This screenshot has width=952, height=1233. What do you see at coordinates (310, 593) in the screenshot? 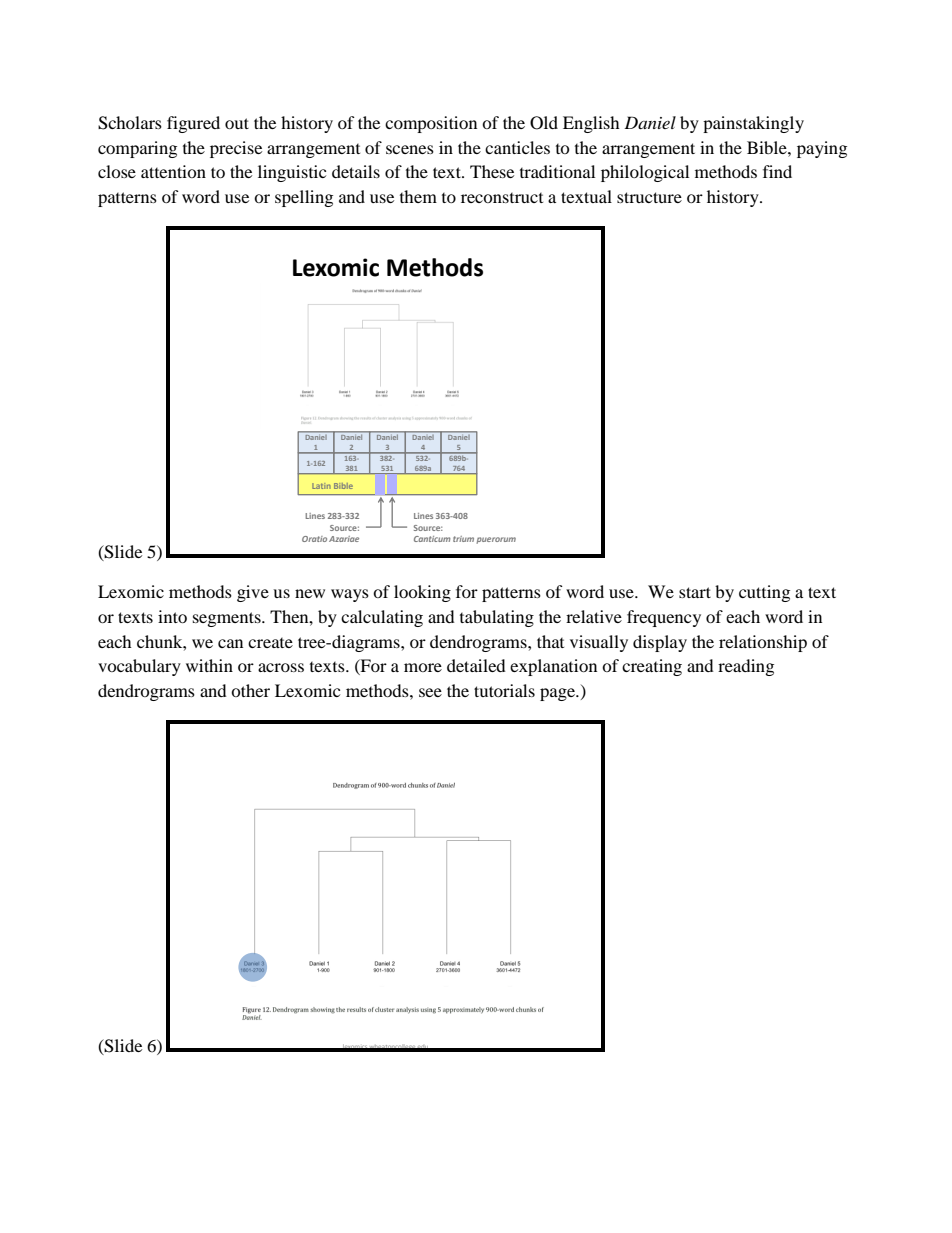
I see `new` at bounding box center [310, 593].
